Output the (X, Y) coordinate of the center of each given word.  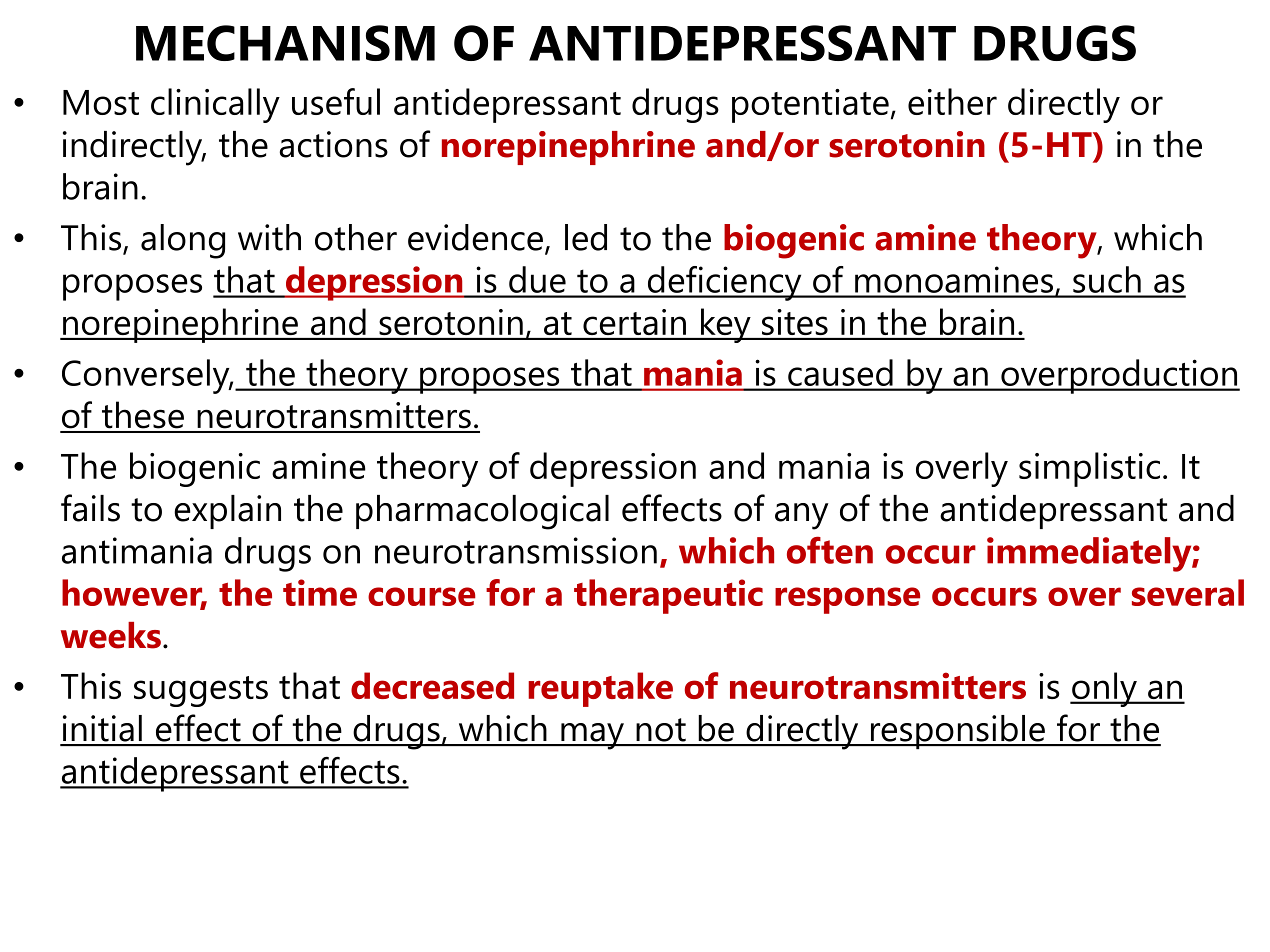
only (1104, 689)
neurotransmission (516, 550)
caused (840, 372)
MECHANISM (285, 43)
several (1188, 592)
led (586, 237)
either (952, 101)
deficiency (724, 283)
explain (227, 512)
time (320, 592)
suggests (201, 691)
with (269, 237)
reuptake (600, 689)
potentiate (810, 106)
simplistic (1089, 469)
